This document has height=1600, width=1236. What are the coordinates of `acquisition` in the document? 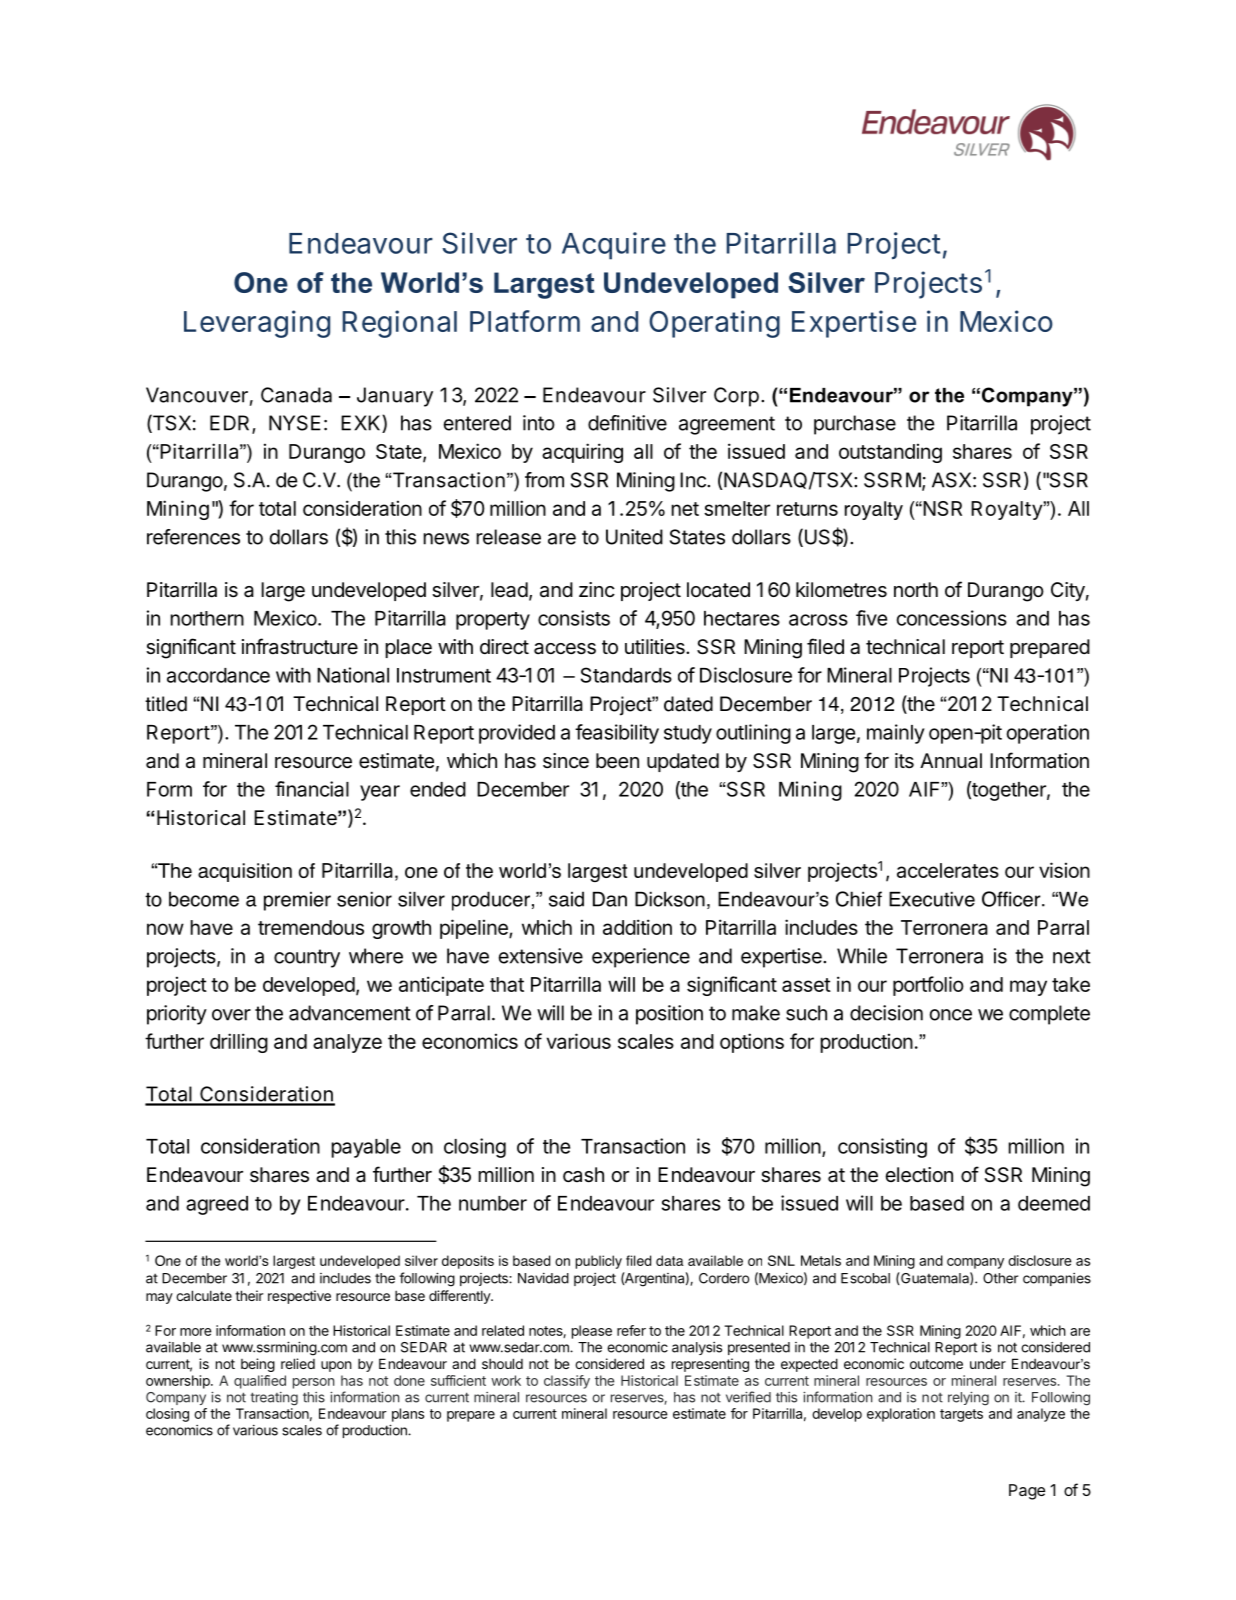 It's located at (245, 872).
